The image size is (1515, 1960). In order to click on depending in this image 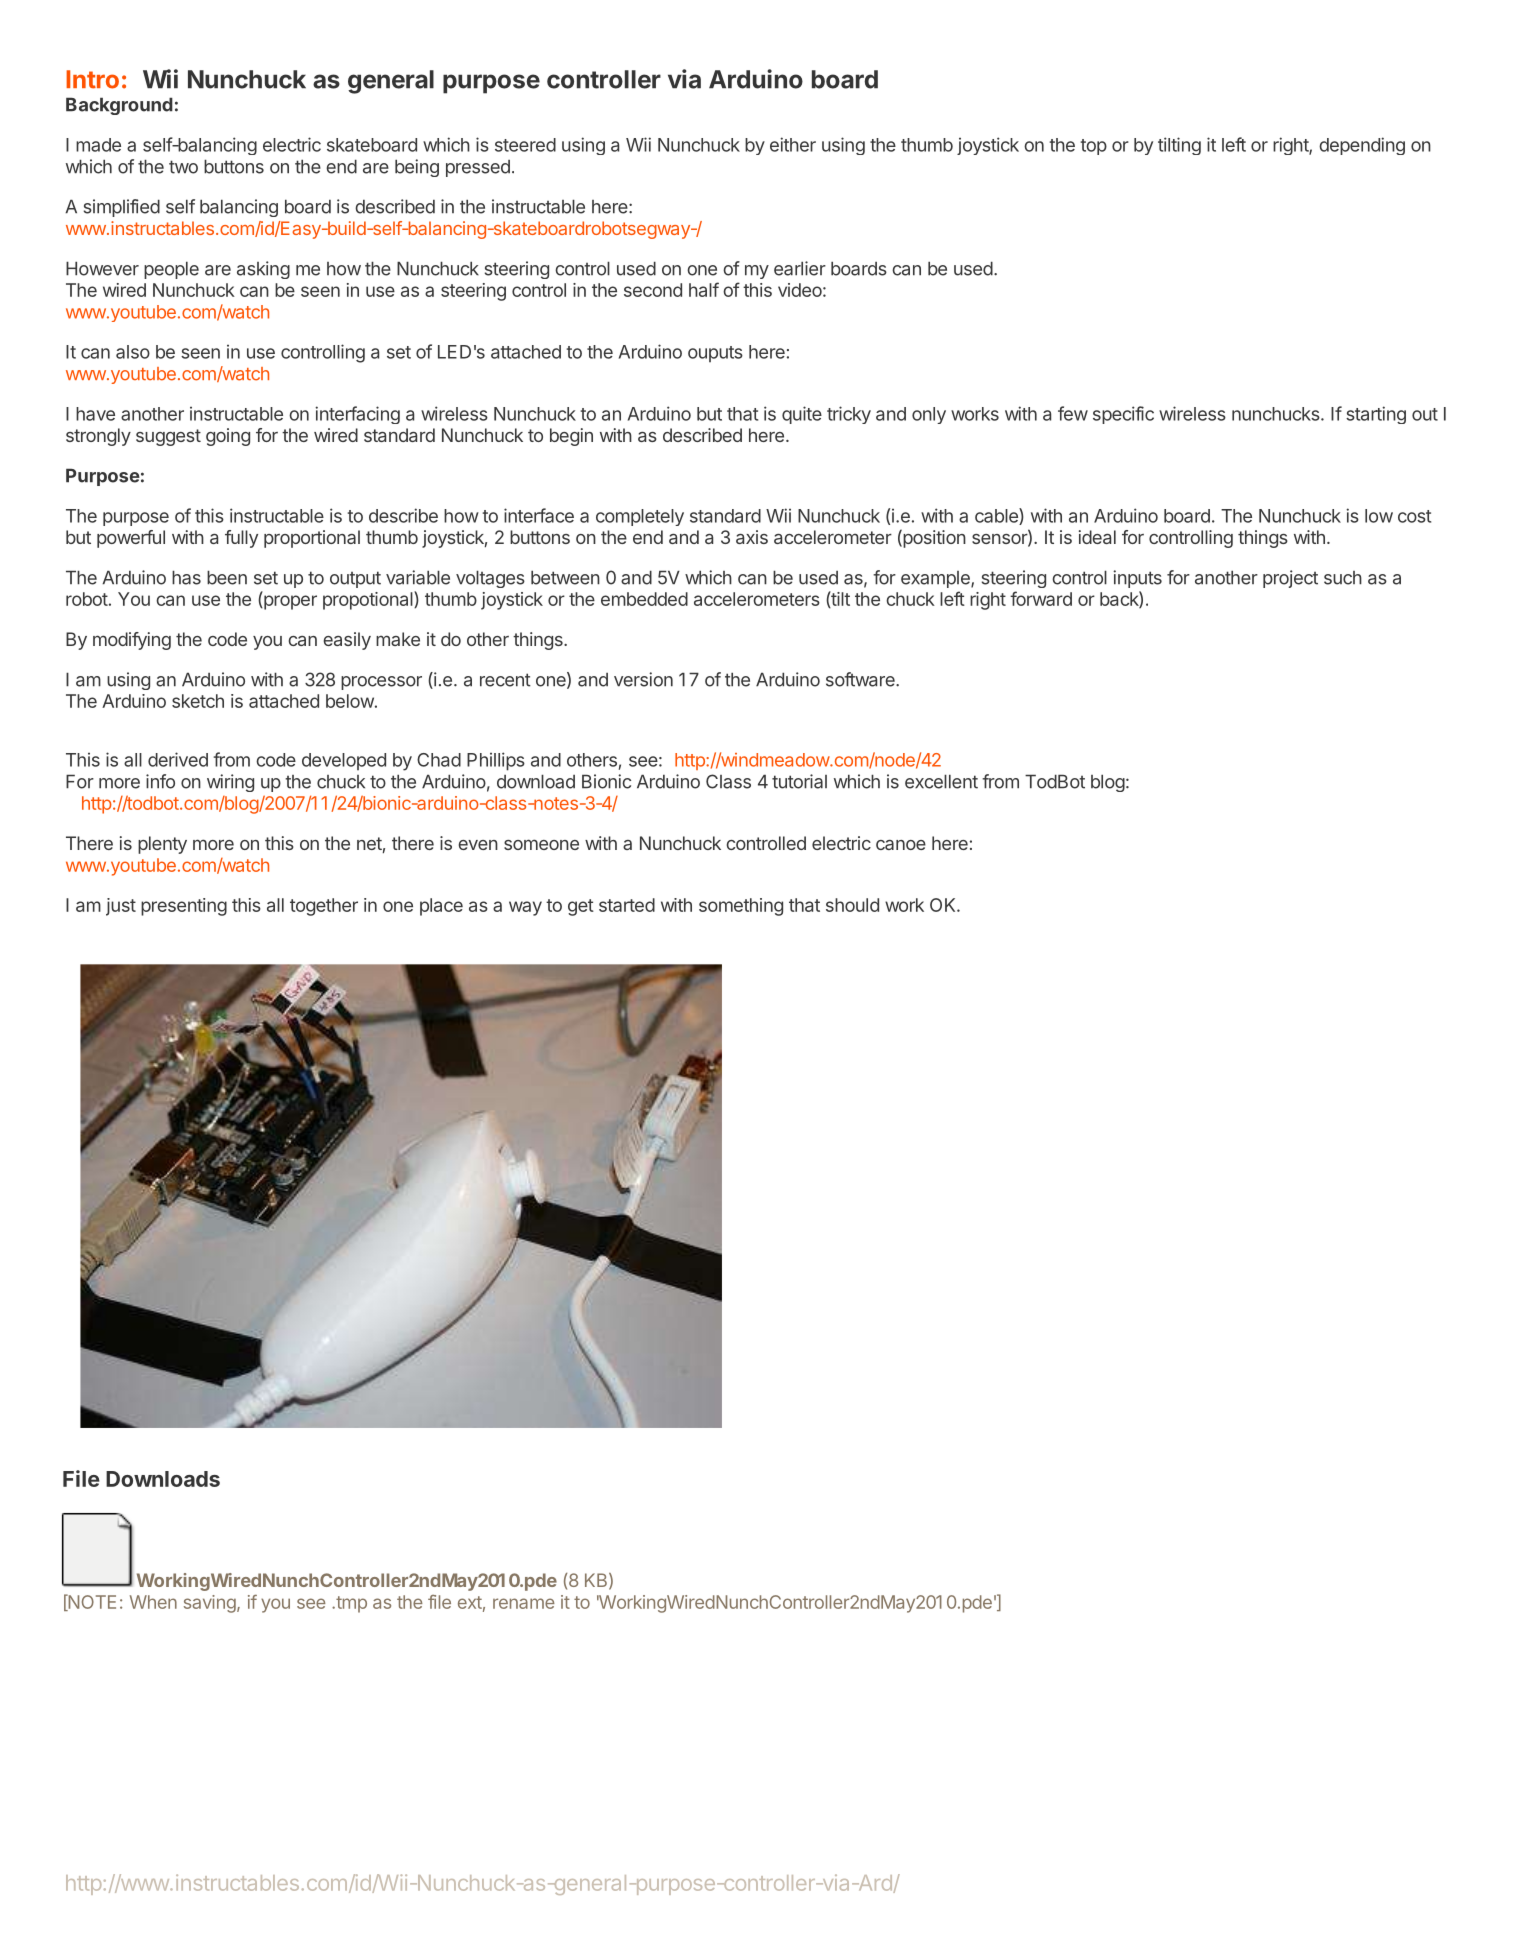, I will do `click(1362, 146)`.
